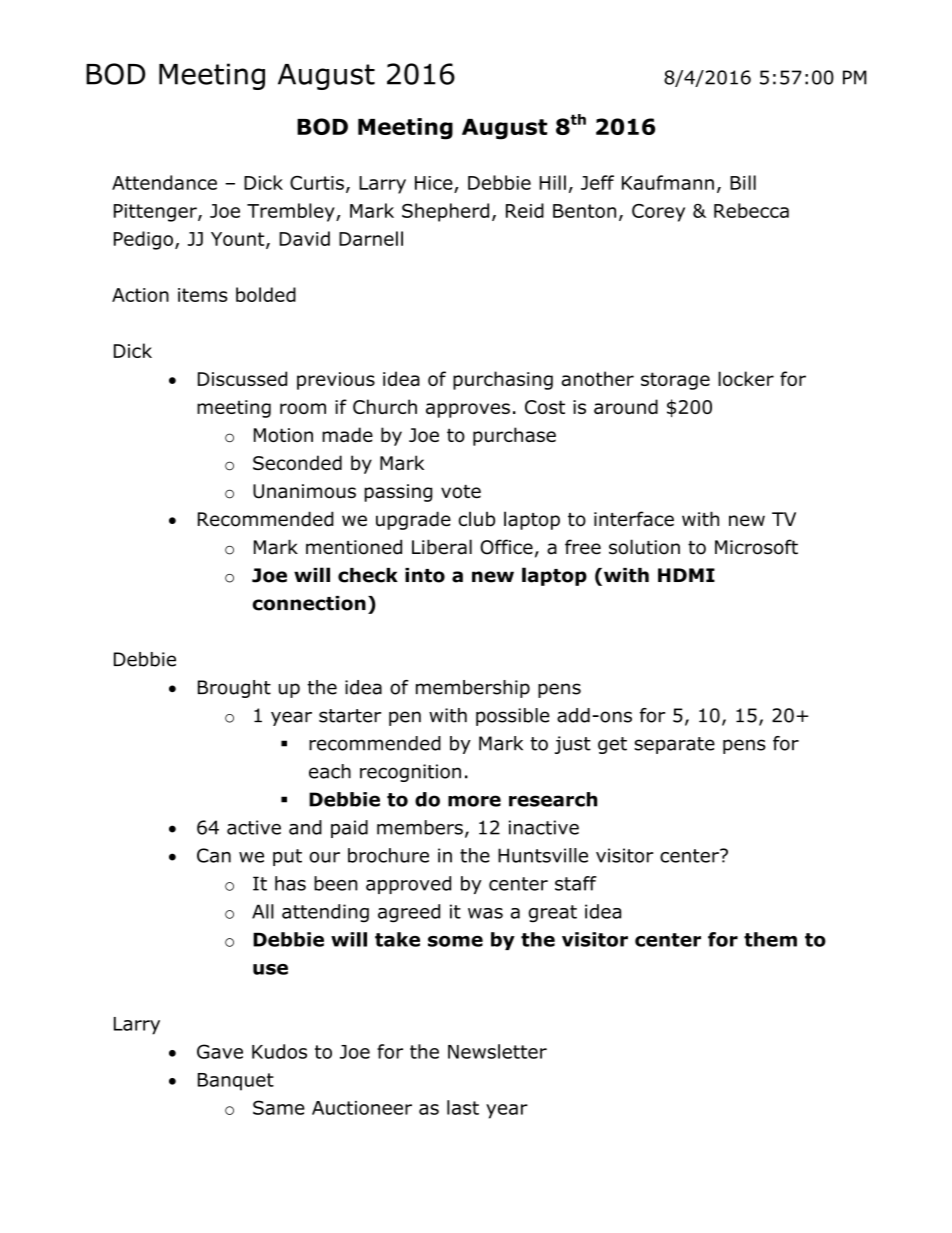 Image resolution: width=952 pixels, height=1233 pixels. What do you see at coordinates (234, 689) in the screenshot?
I see `Brought` at bounding box center [234, 689].
